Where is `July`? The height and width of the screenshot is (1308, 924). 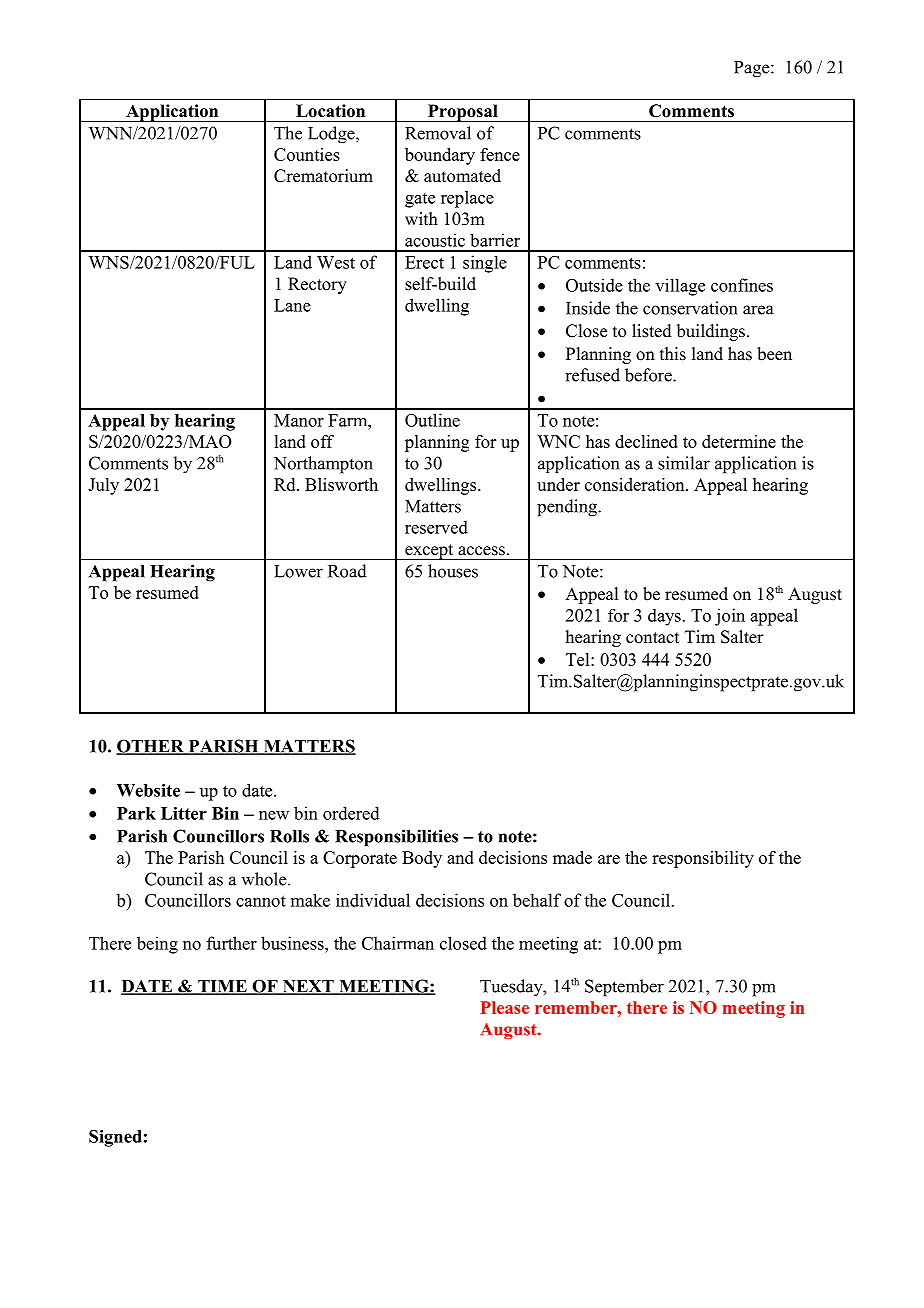
July is located at coordinates (103, 486).
